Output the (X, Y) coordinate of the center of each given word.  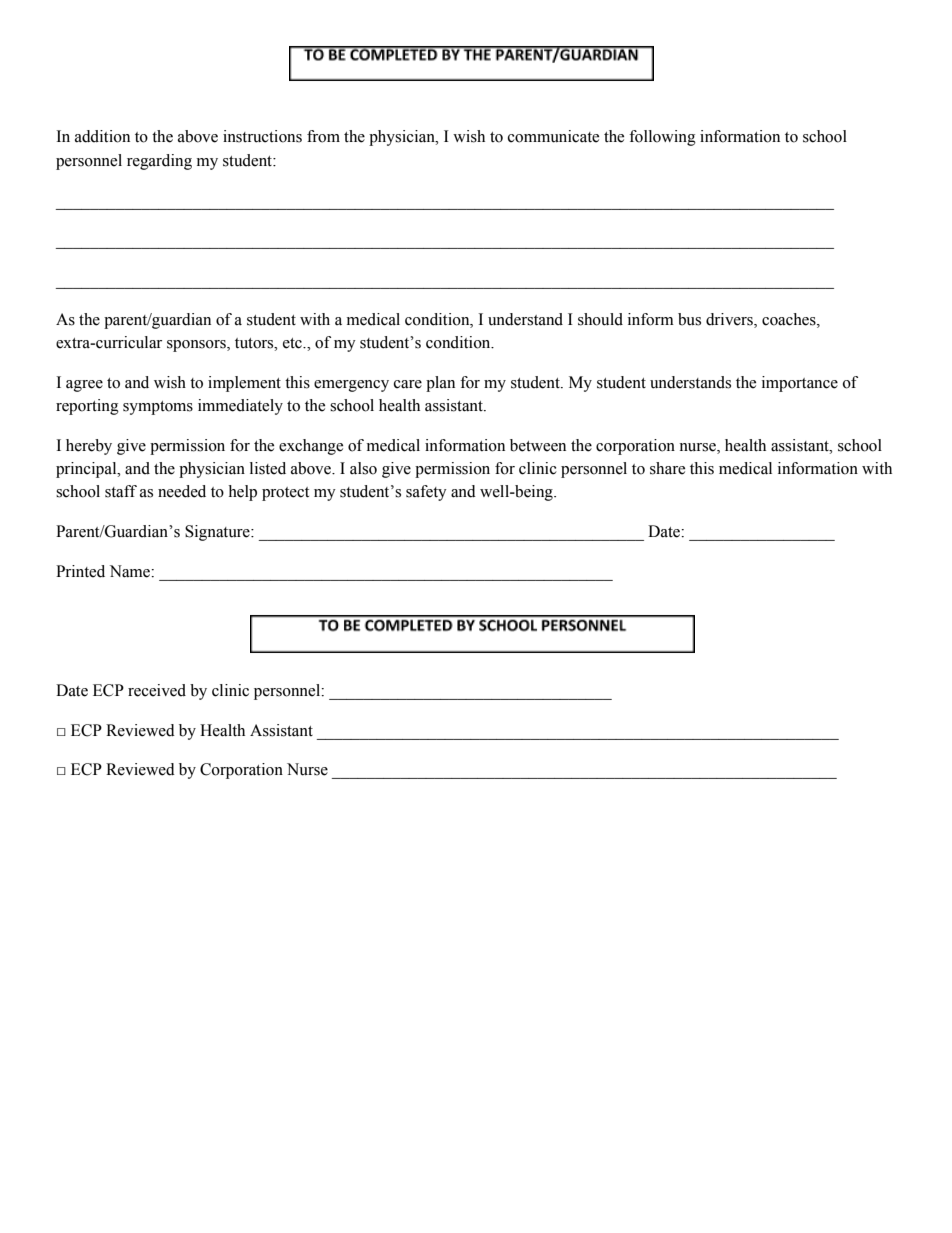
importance (800, 384)
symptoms (158, 408)
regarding (159, 162)
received (157, 690)
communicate (553, 136)
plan (440, 384)
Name (131, 571)
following (662, 138)
